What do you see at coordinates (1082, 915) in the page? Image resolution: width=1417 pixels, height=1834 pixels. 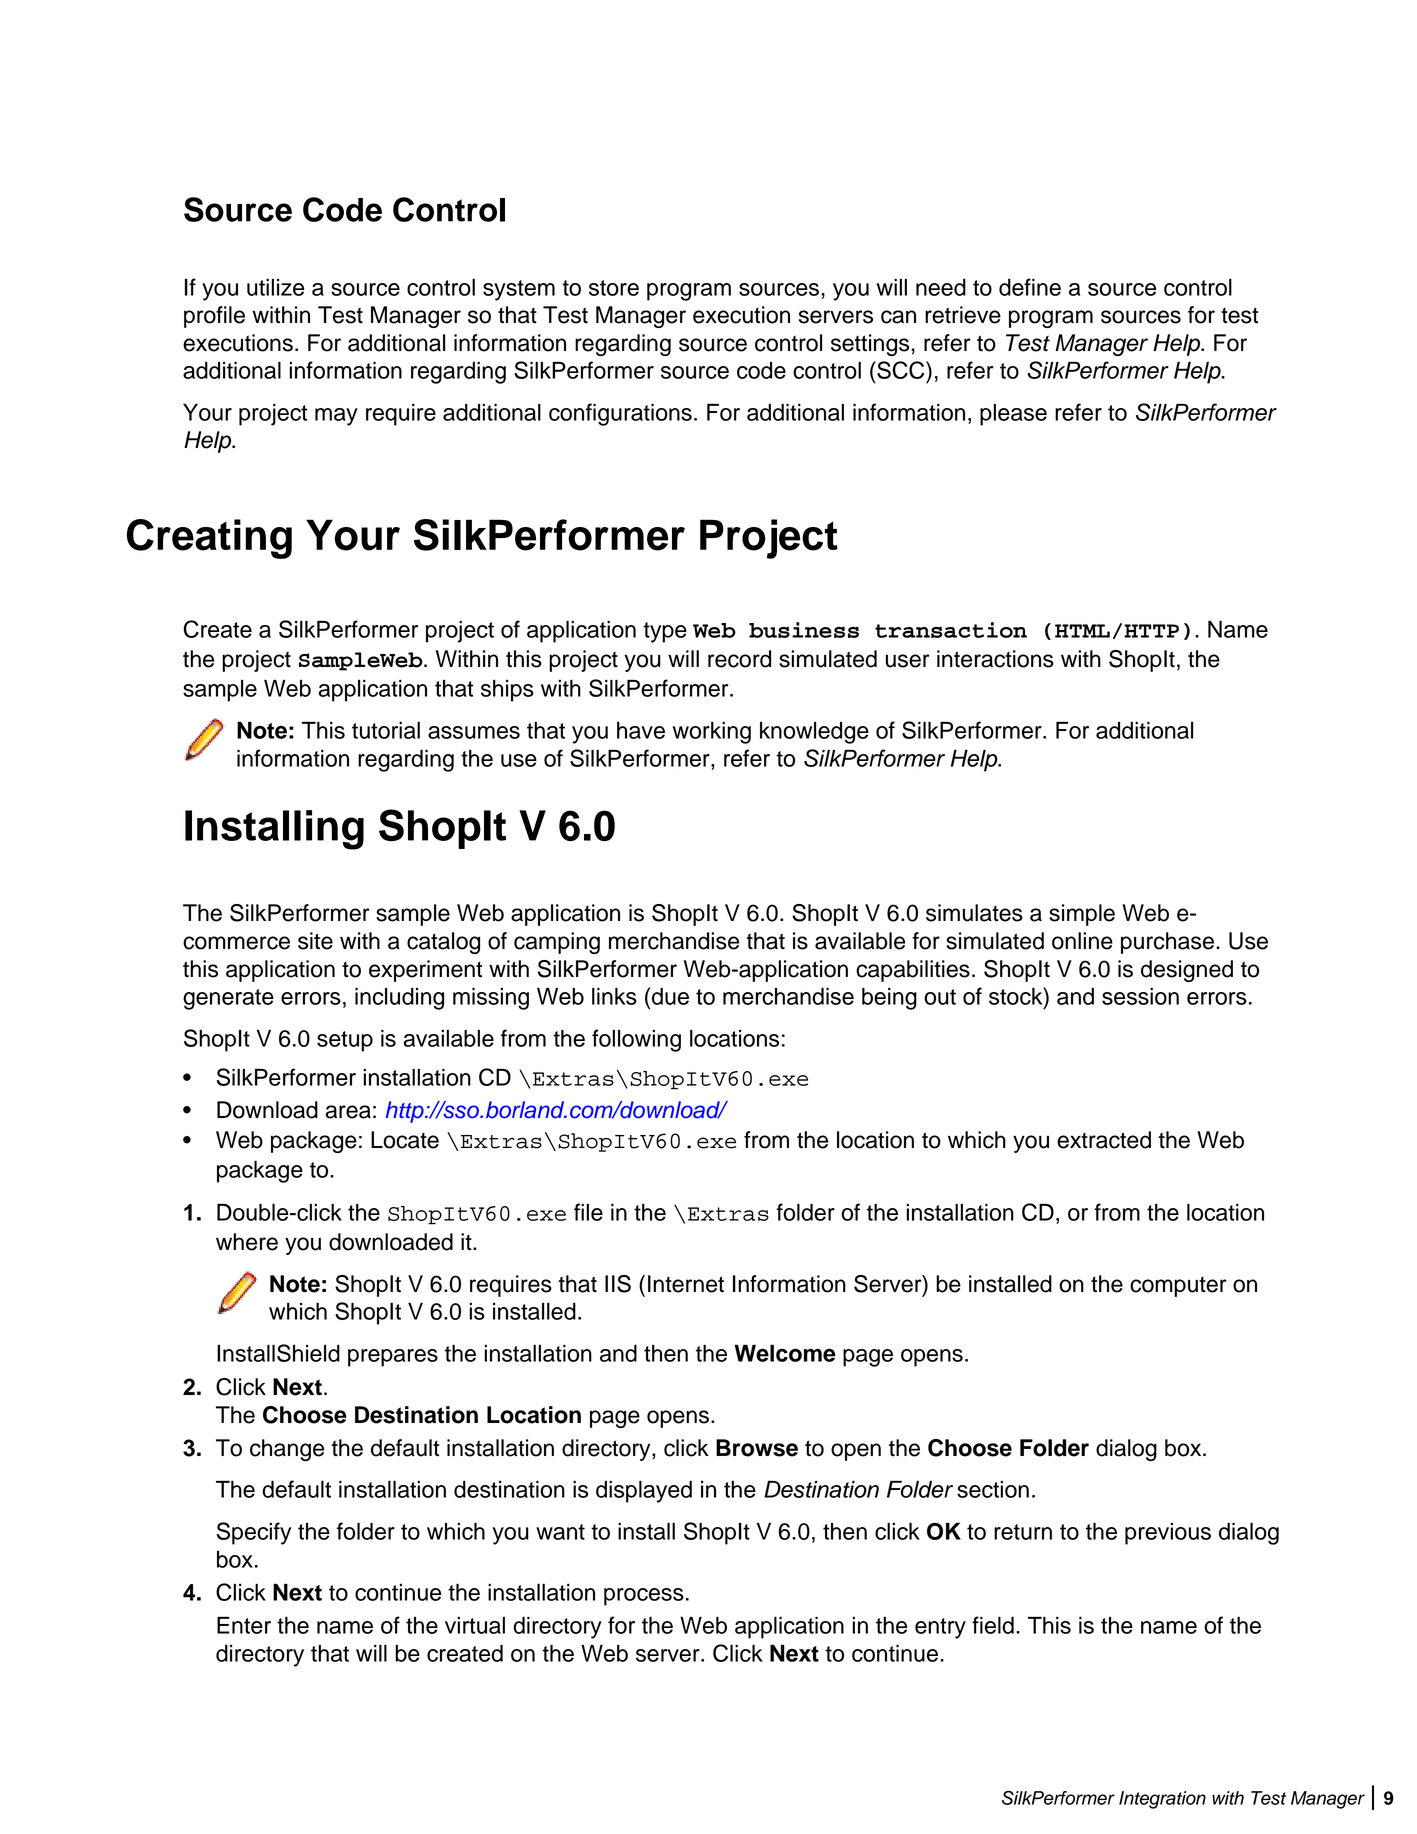 I see `simple` at bounding box center [1082, 915].
